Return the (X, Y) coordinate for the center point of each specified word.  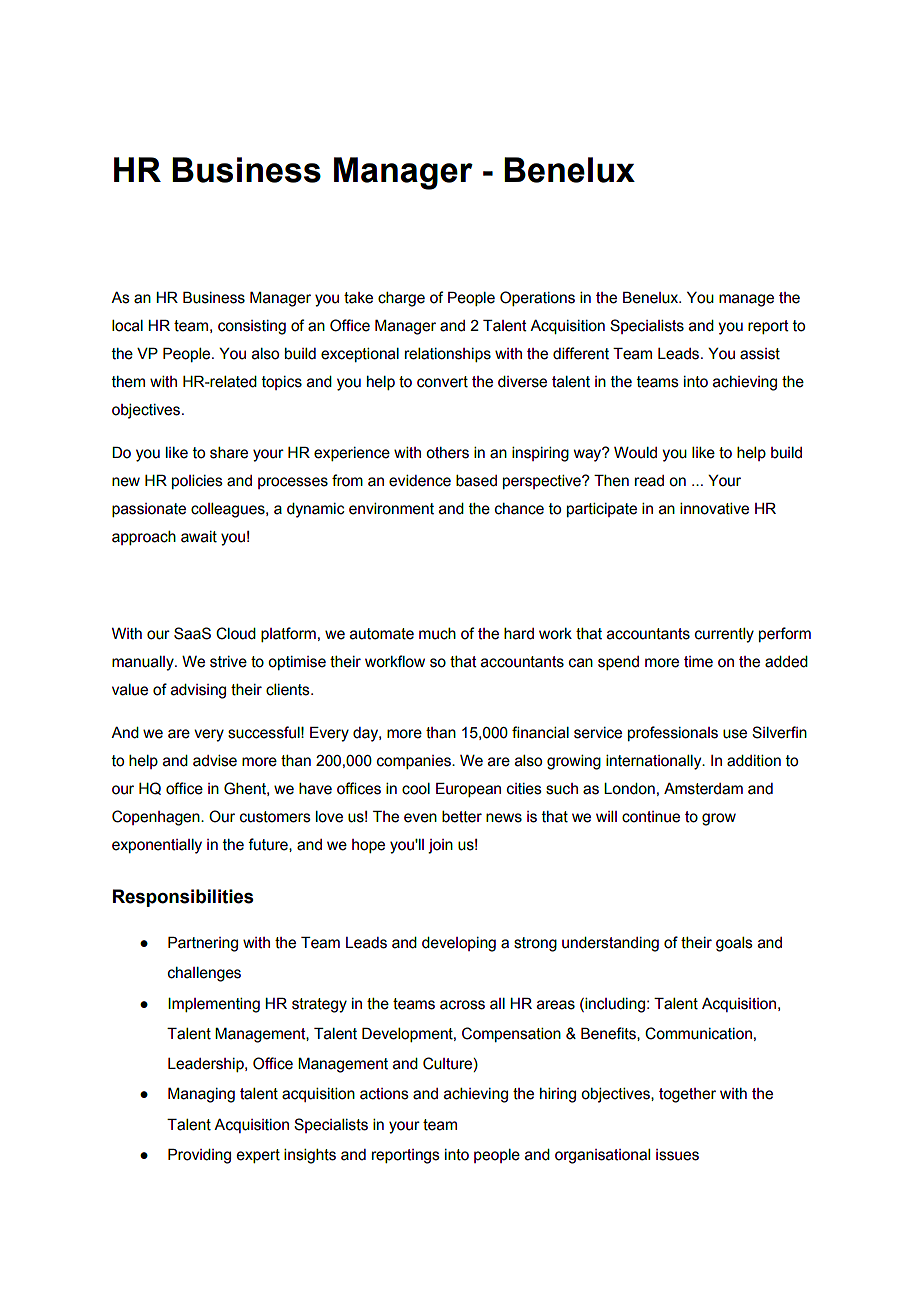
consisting (252, 327)
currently (724, 635)
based (476, 481)
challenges (204, 974)
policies (197, 482)
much (437, 634)
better (462, 817)
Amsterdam (703, 789)
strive (228, 662)
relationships (448, 355)
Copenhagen (157, 818)
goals (734, 944)
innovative (714, 509)
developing (459, 944)
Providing (199, 1156)
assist (760, 354)
